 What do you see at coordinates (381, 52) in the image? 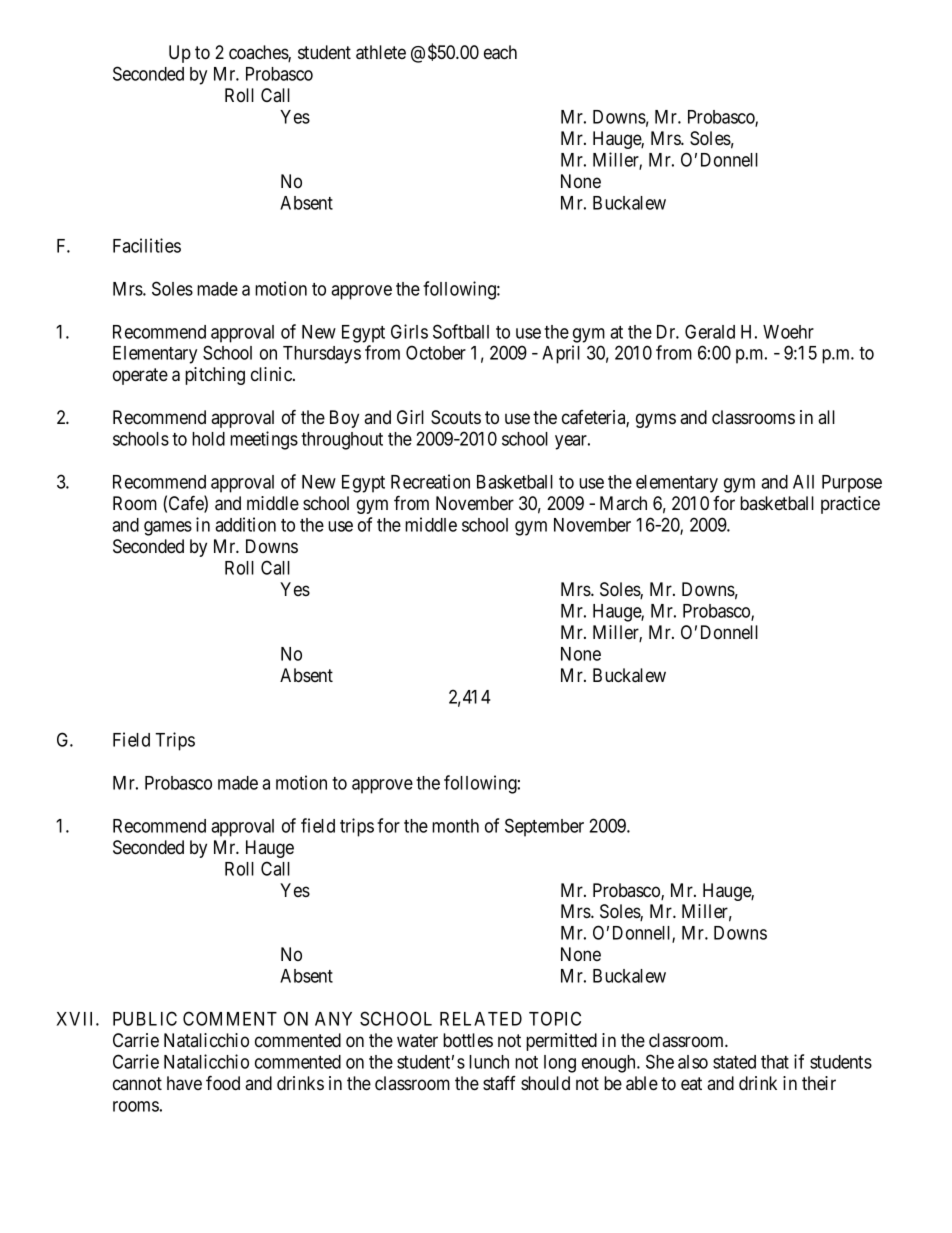
I see `athlete` at bounding box center [381, 52].
